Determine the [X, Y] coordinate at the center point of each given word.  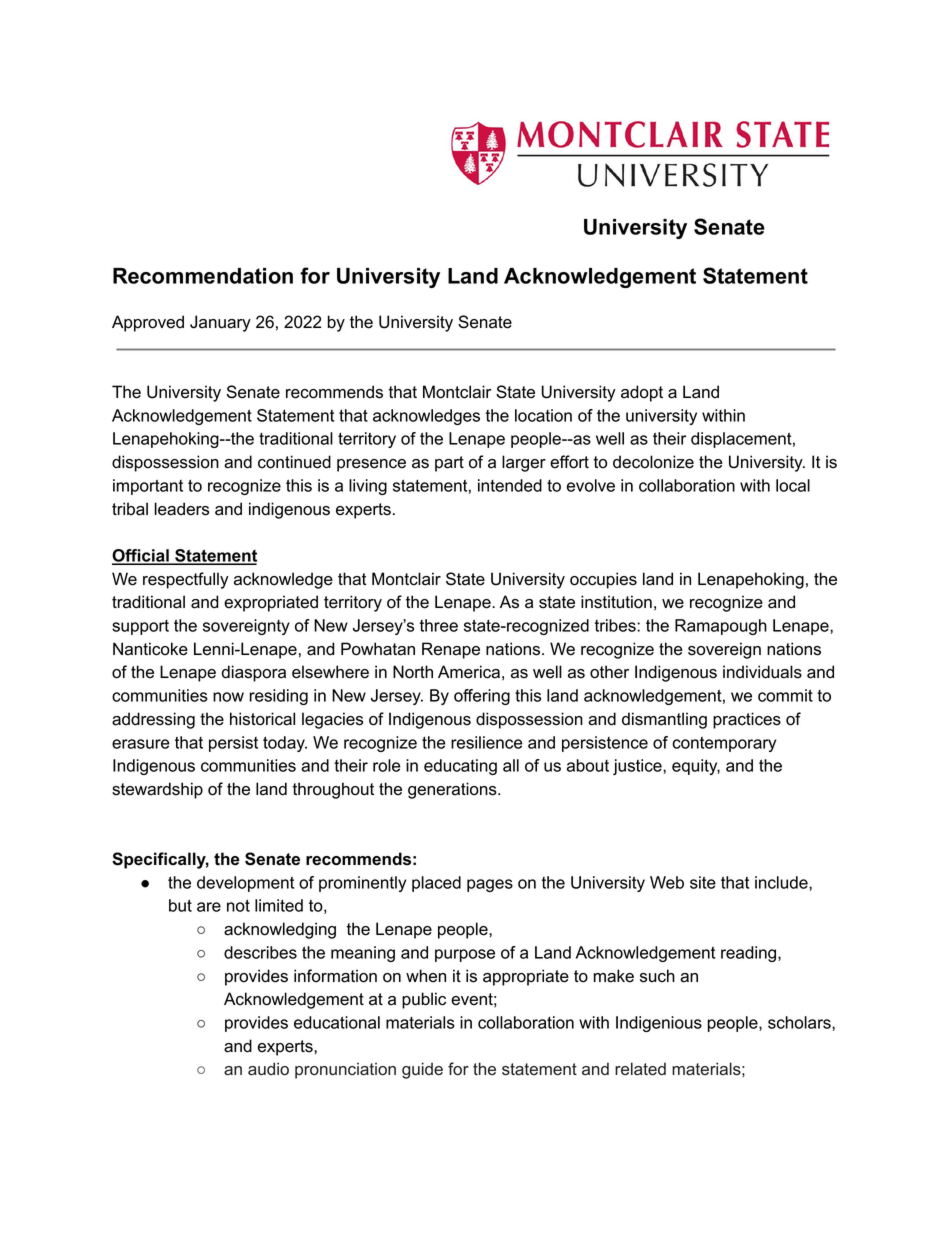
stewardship [157, 790]
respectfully [186, 580]
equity [696, 767]
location [543, 415]
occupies [603, 580]
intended [510, 485]
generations [453, 790]
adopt [642, 393]
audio [268, 1069]
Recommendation [203, 276]
